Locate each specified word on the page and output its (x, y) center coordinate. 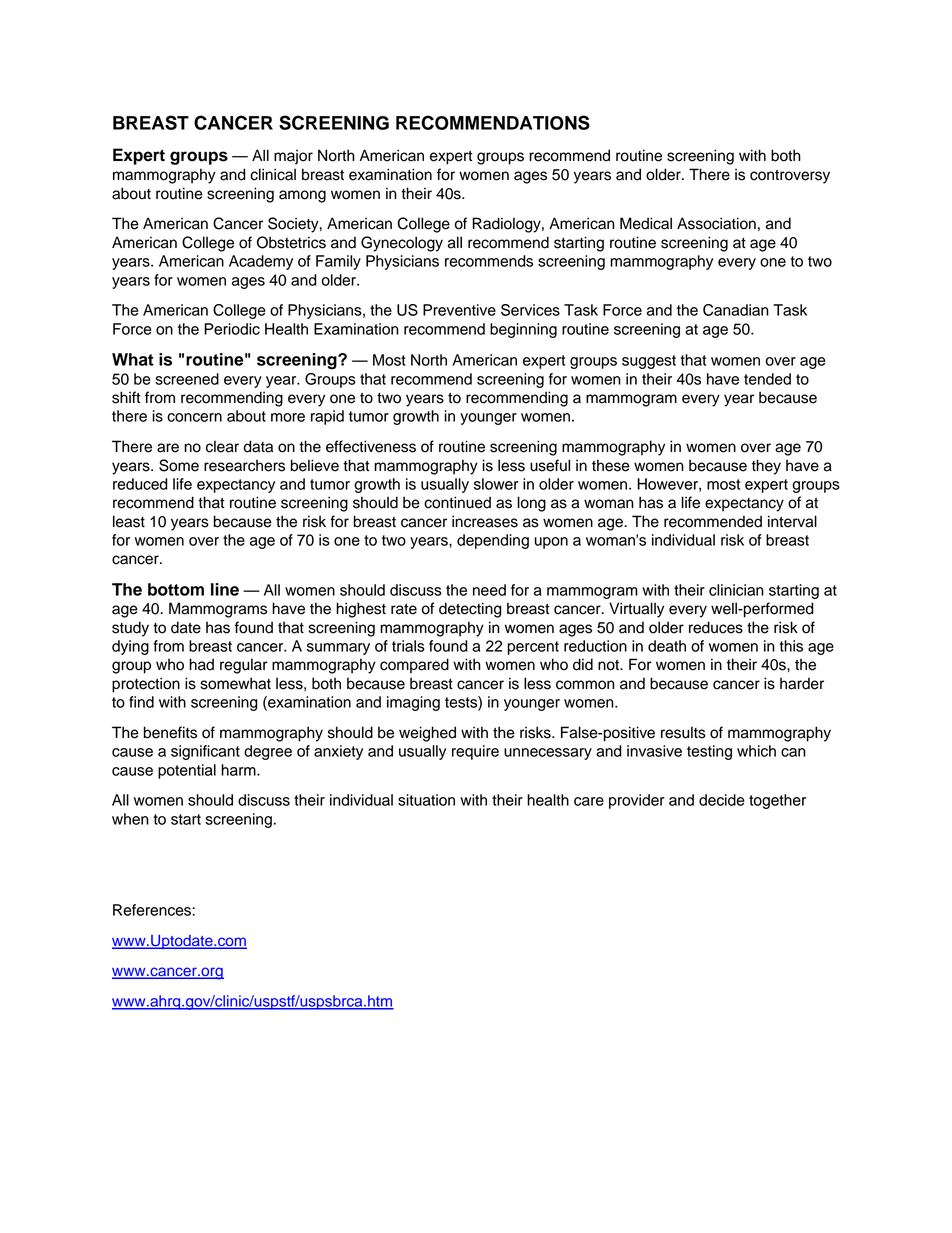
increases (485, 521)
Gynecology (402, 244)
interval (792, 521)
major (293, 157)
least (129, 521)
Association (716, 223)
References (153, 910)
